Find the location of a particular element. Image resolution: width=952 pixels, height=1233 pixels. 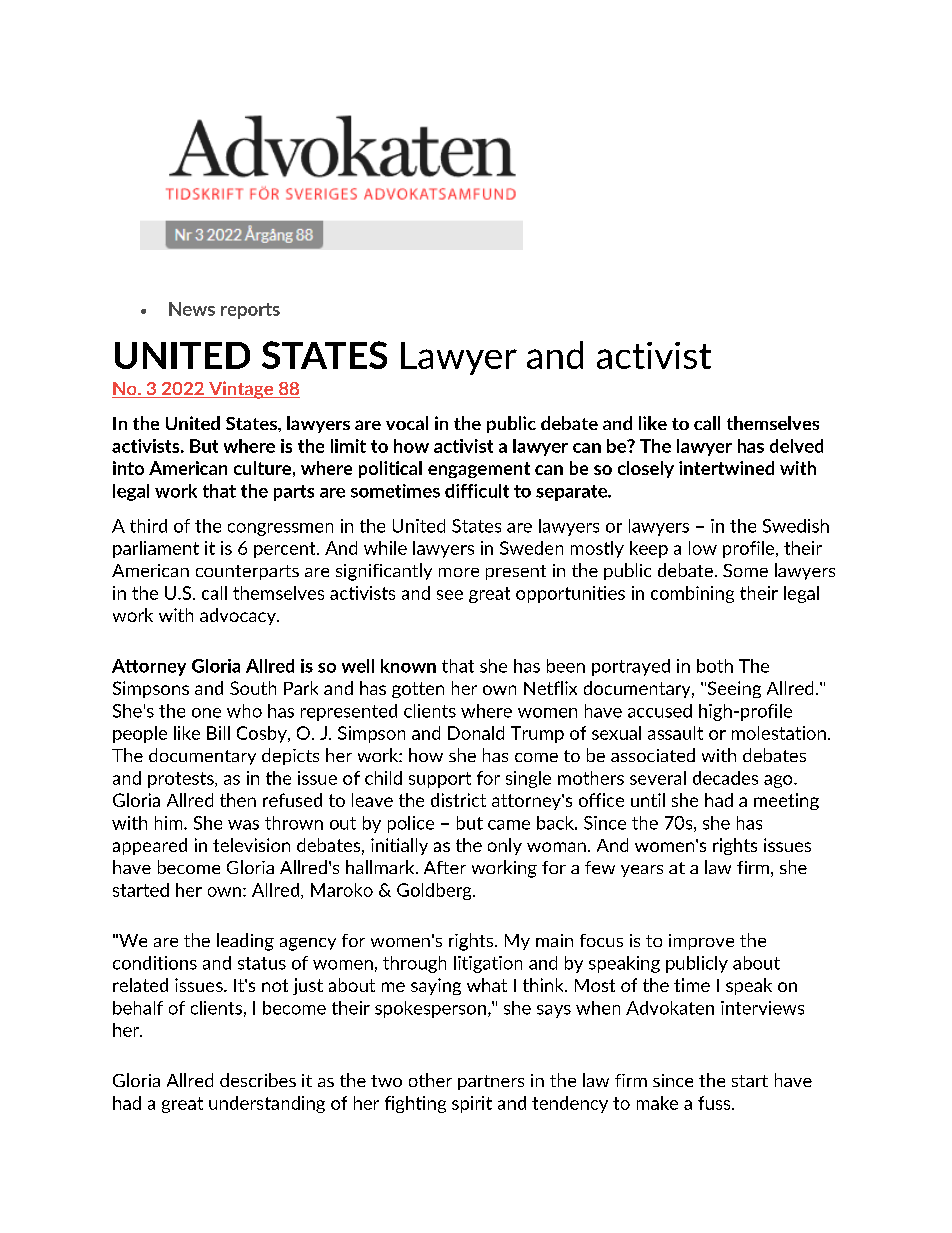

News is located at coordinates (192, 309).
